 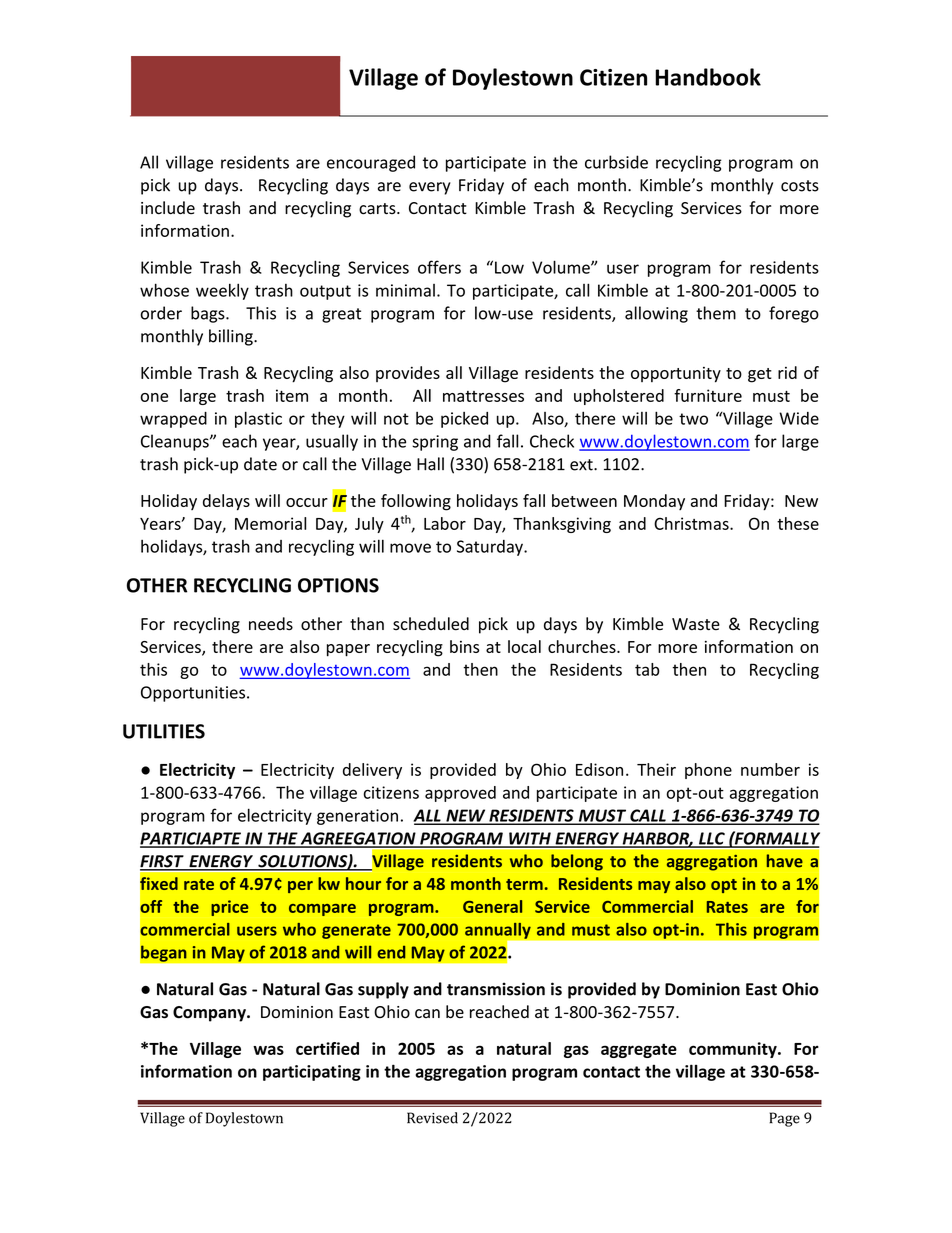 I want to click on offers, so click(x=439, y=267).
